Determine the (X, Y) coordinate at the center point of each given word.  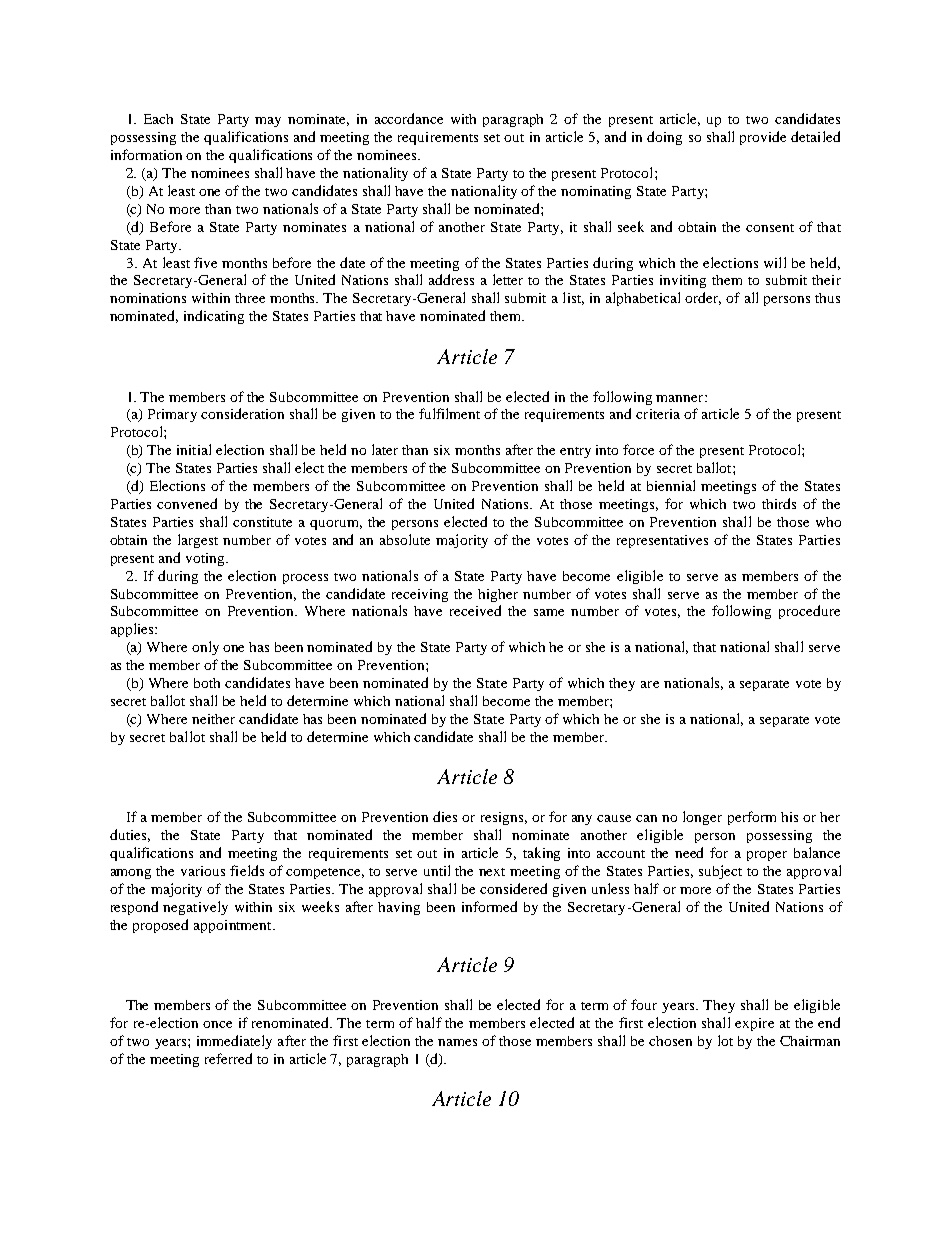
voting (206, 559)
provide (763, 138)
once (217, 1024)
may (268, 122)
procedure (809, 612)
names (457, 1042)
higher (498, 595)
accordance (409, 118)
